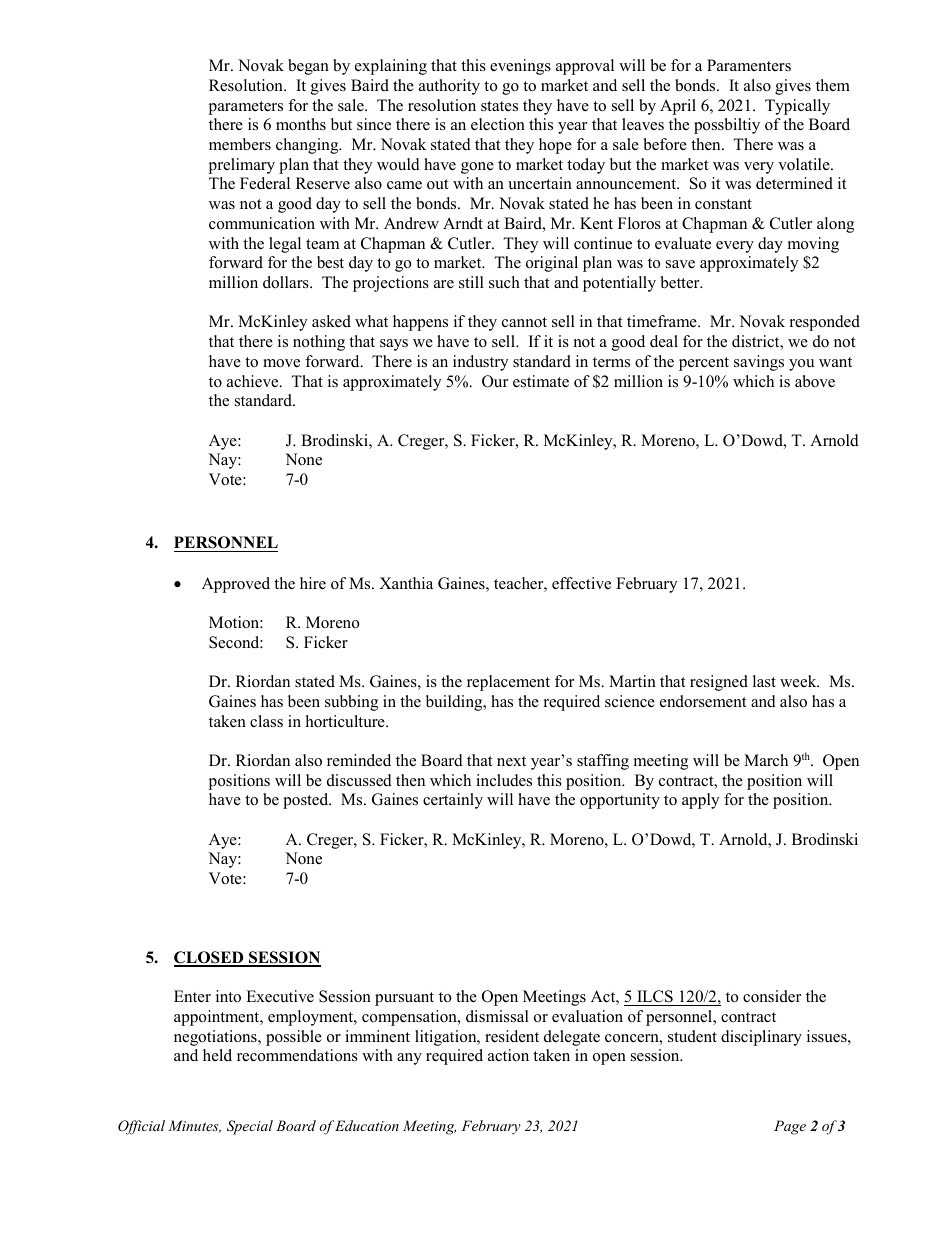 The height and width of the document is (1233, 952). What do you see at coordinates (266, 721) in the document?
I see `class` at bounding box center [266, 721].
